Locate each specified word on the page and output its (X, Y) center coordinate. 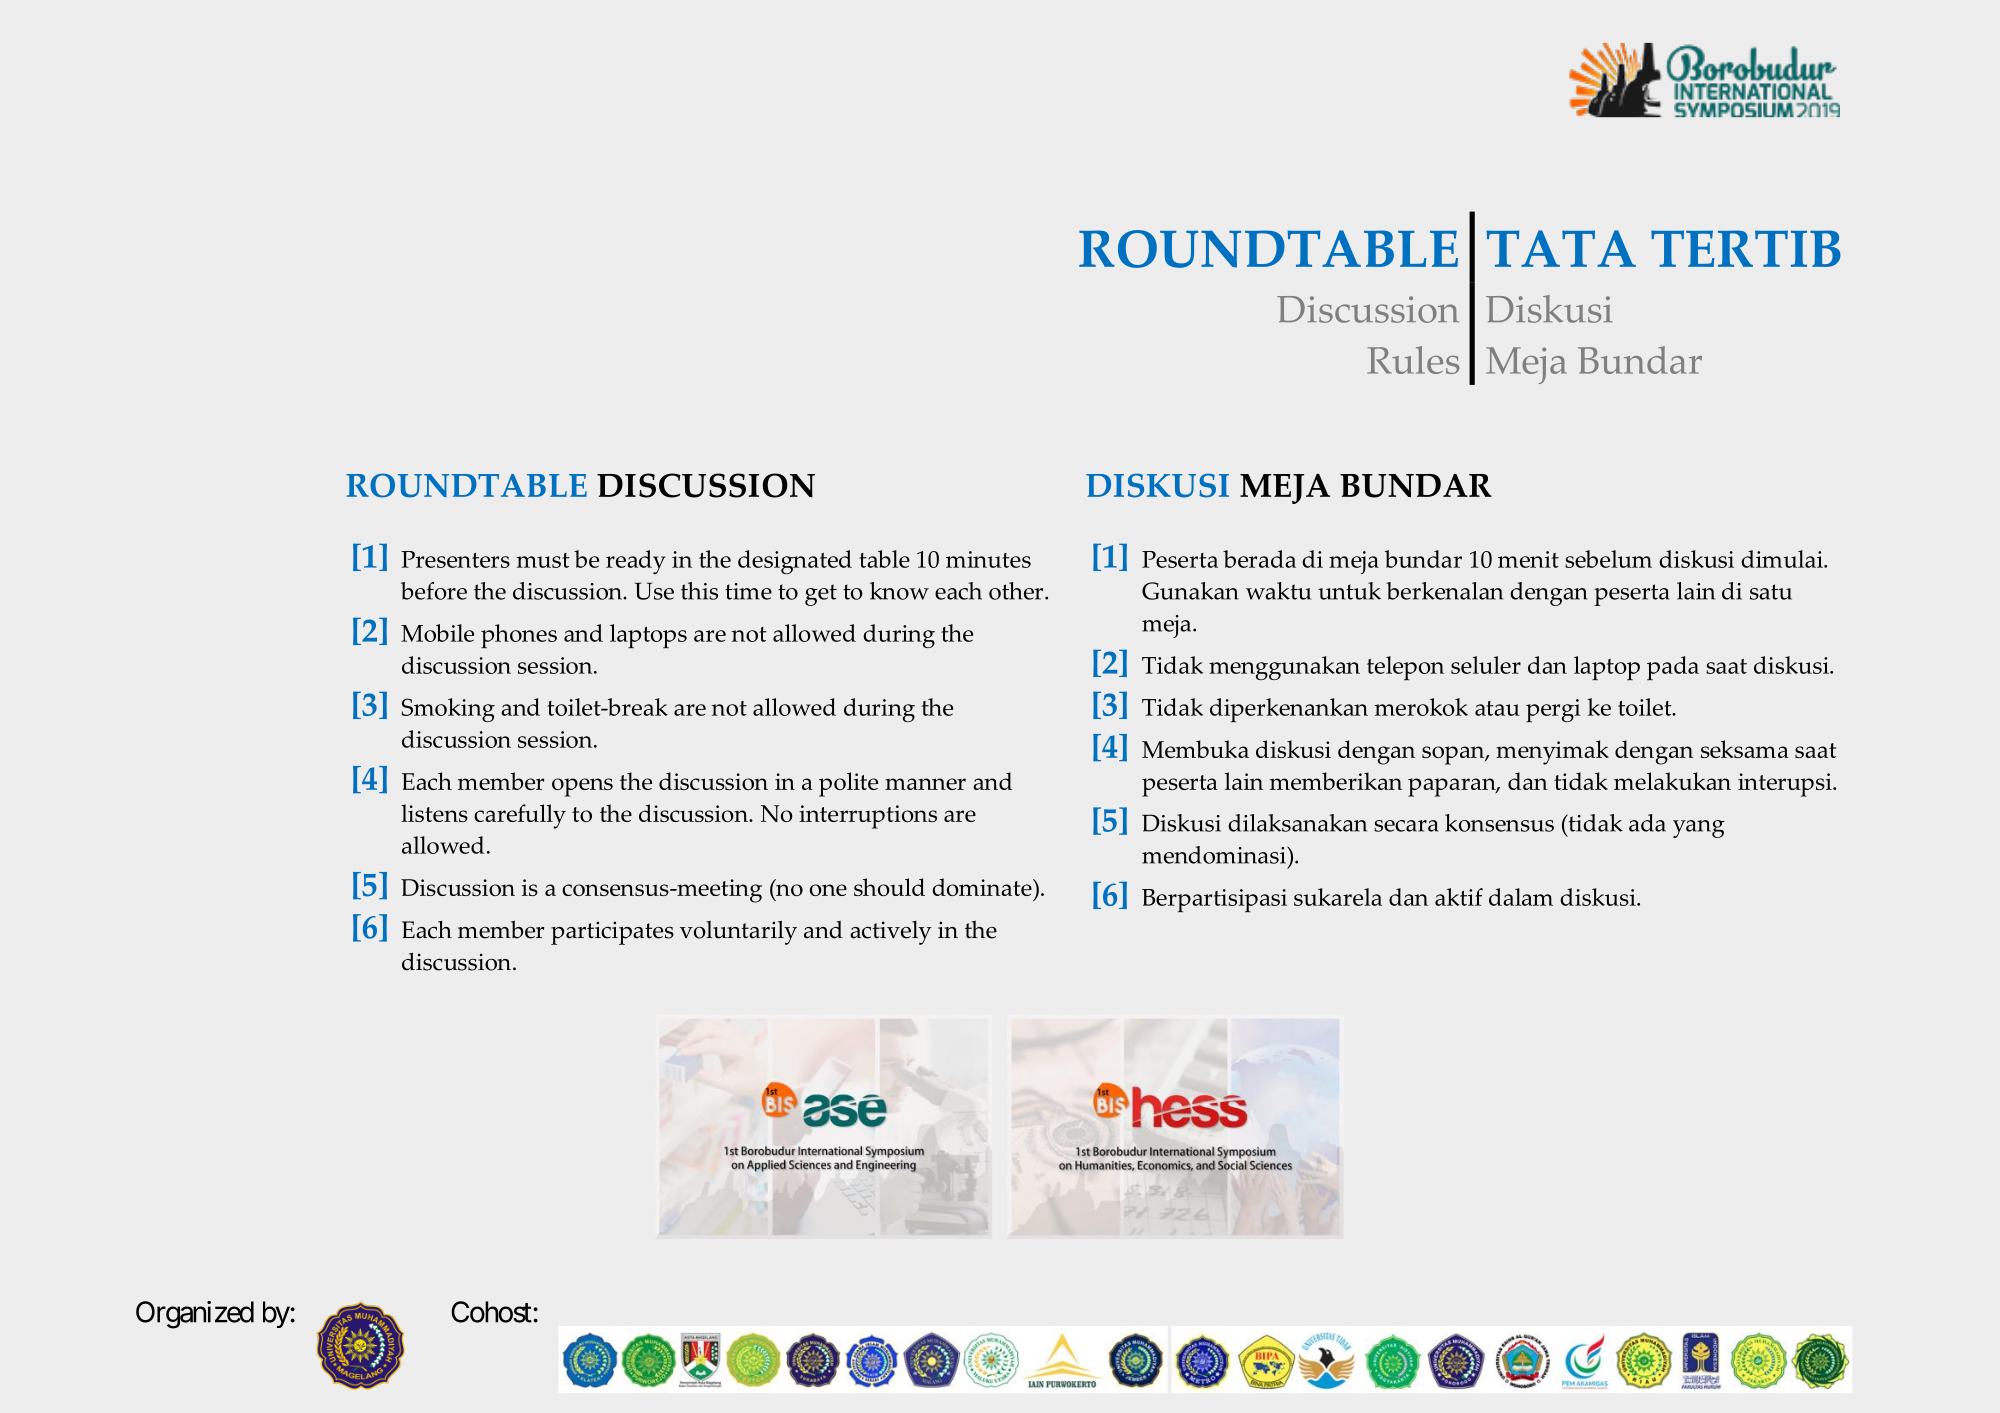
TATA (1561, 248)
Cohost (491, 1312)
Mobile (437, 633)
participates (612, 933)
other (1017, 591)
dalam (1521, 897)
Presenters (455, 559)
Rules (1413, 360)
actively (891, 933)
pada (1673, 668)
